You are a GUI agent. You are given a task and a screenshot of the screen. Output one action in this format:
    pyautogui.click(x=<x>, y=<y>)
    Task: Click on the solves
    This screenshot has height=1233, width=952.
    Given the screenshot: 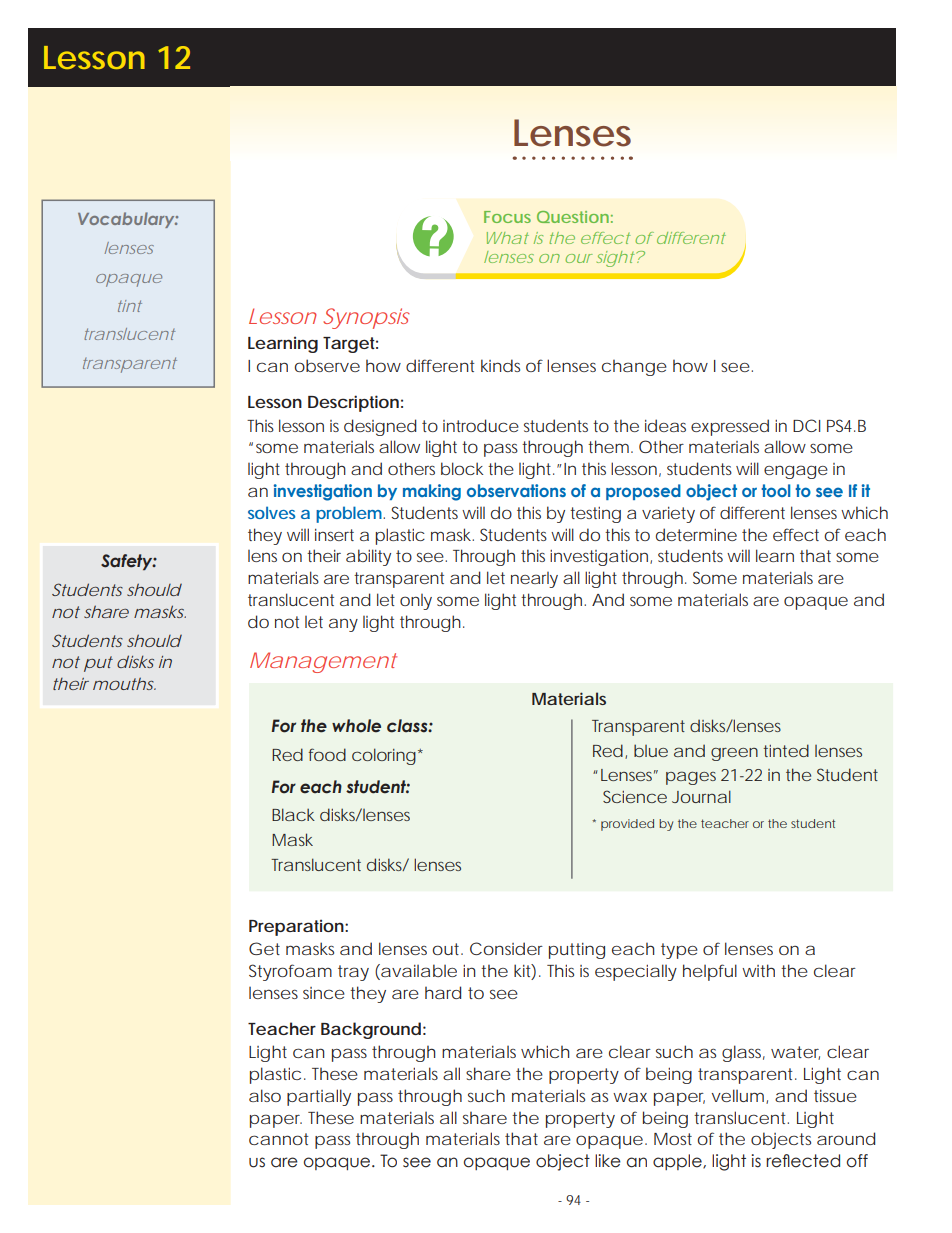 What is the action you would take?
    pyautogui.click(x=271, y=512)
